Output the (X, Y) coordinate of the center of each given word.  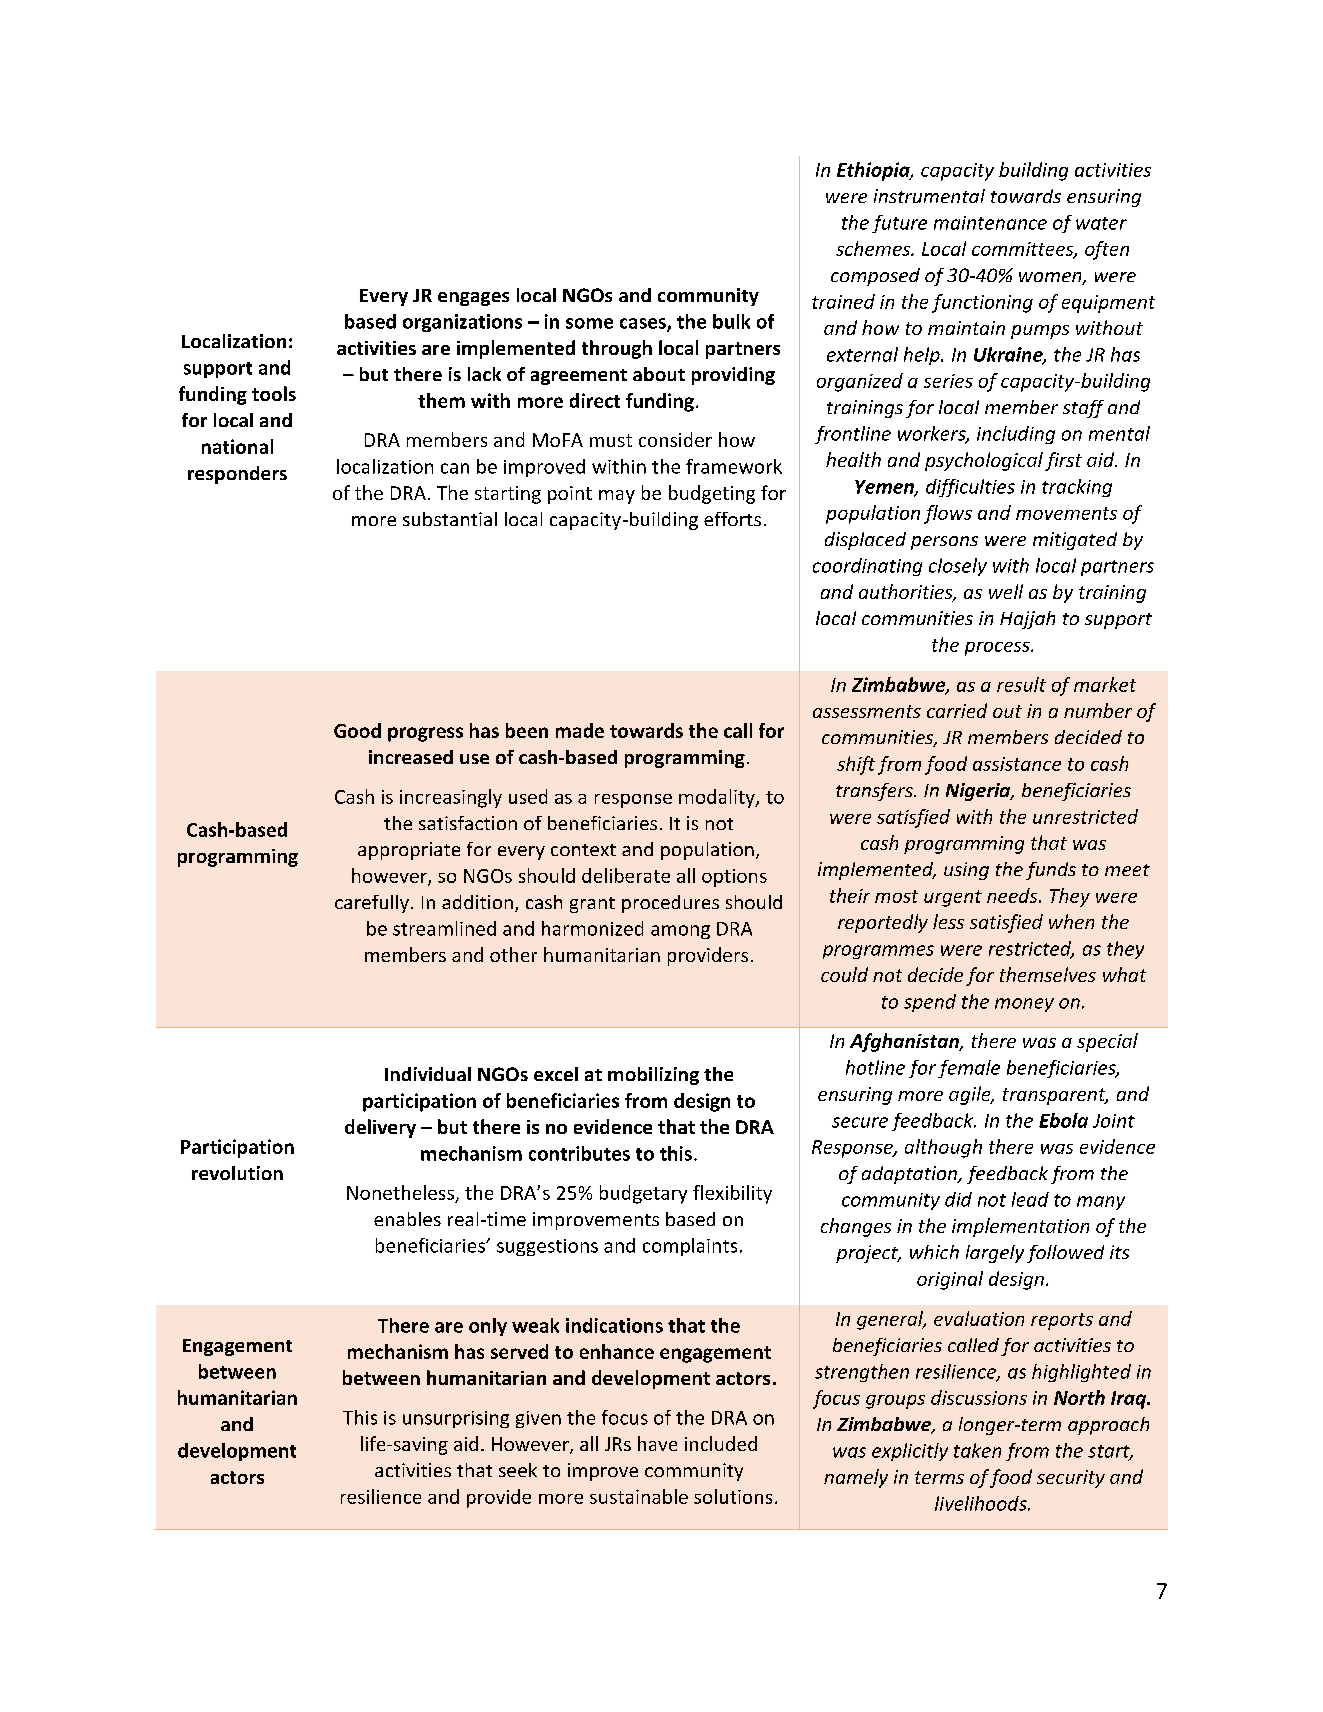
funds (1051, 871)
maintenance (990, 223)
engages (473, 299)
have (657, 1443)
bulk (731, 321)
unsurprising (456, 1419)
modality (718, 798)
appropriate (409, 851)
